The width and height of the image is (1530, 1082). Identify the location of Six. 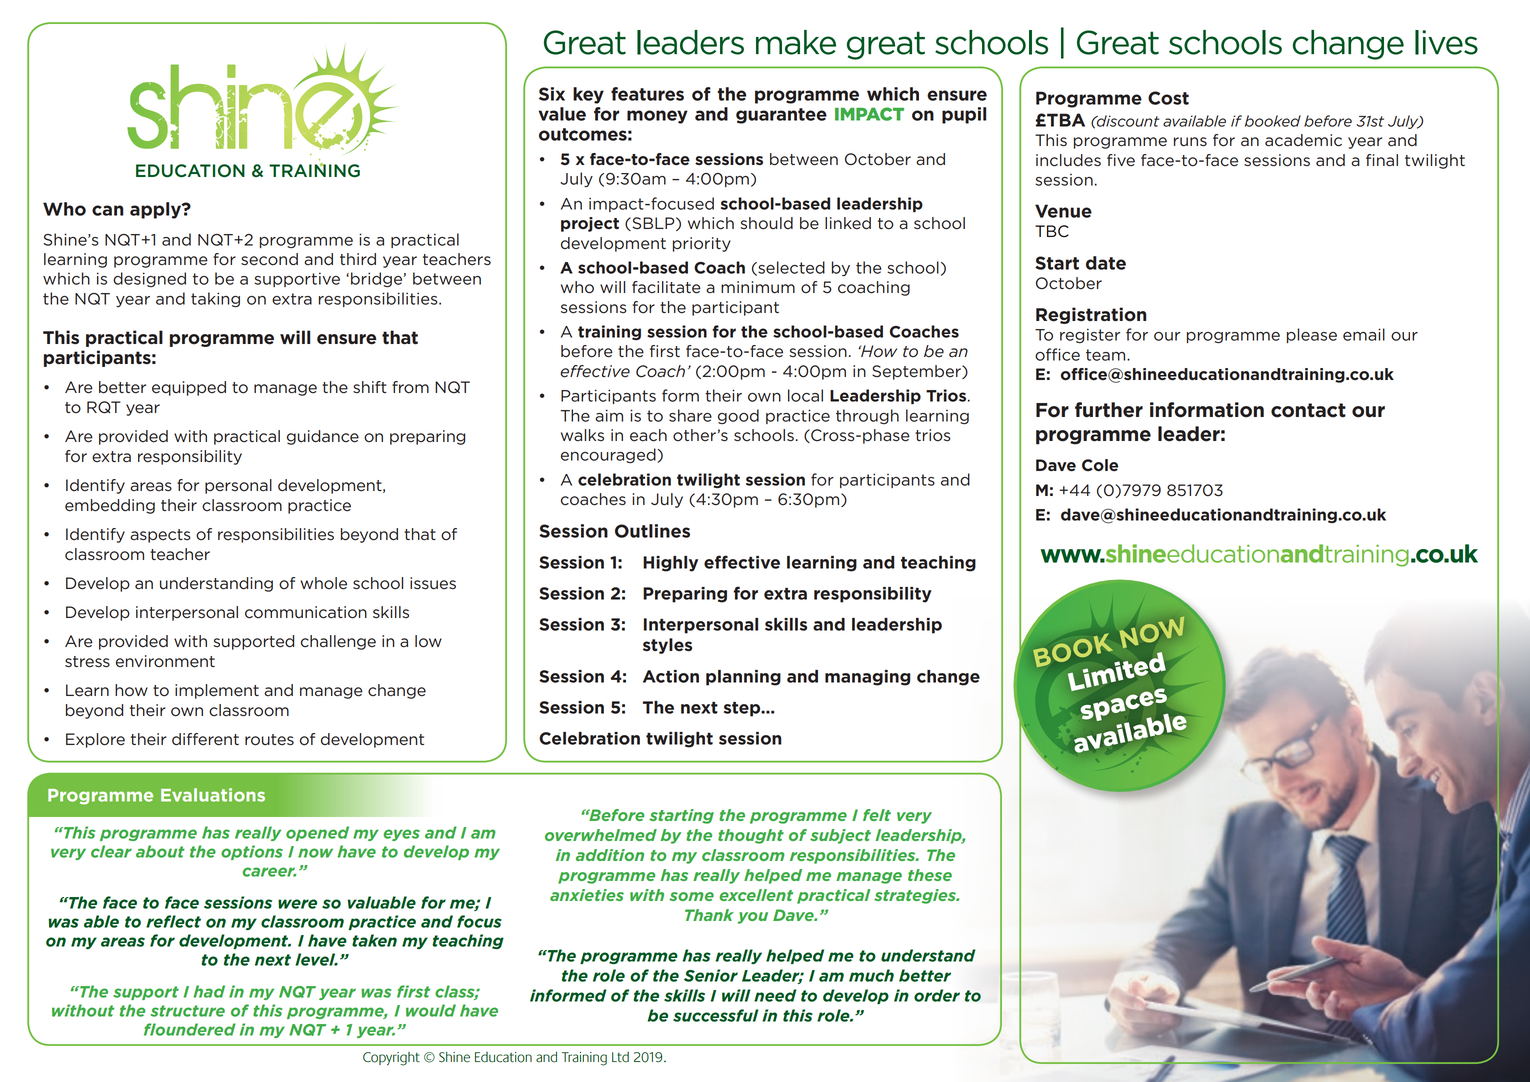
(552, 94).
